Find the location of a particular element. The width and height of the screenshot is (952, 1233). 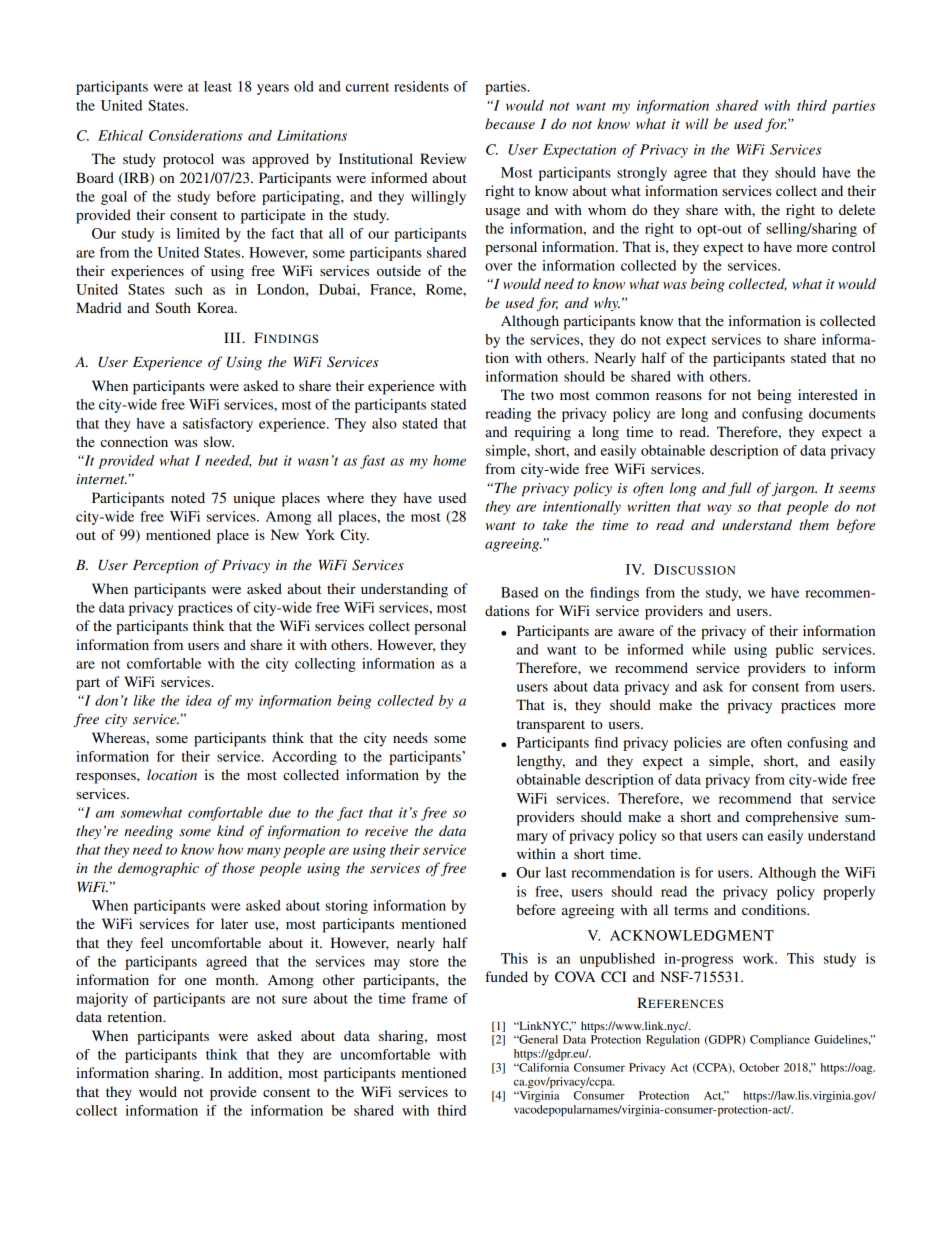

them is located at coordinates (814, 524).
